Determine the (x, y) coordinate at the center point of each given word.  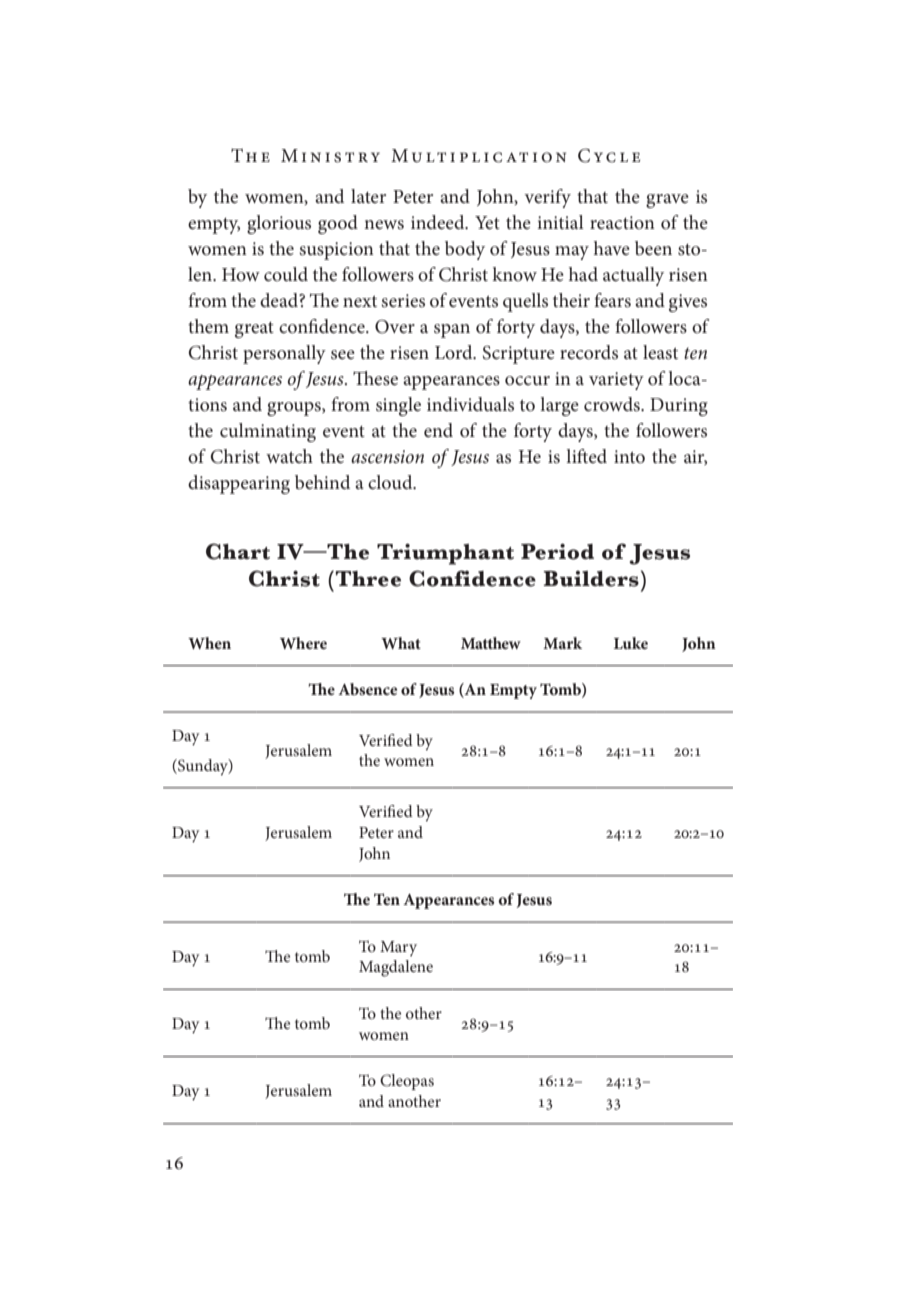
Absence (367, 689)
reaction (622, 223)
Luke (631, 643)
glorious (279, 224)
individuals (470, 404)
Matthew (491, 643)
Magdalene (396, 968)
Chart (238, 551)
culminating (268, 432)
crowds (613, 404)
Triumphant (445, 554)
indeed (439, 222)
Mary (398, 948)
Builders (591, 579)
